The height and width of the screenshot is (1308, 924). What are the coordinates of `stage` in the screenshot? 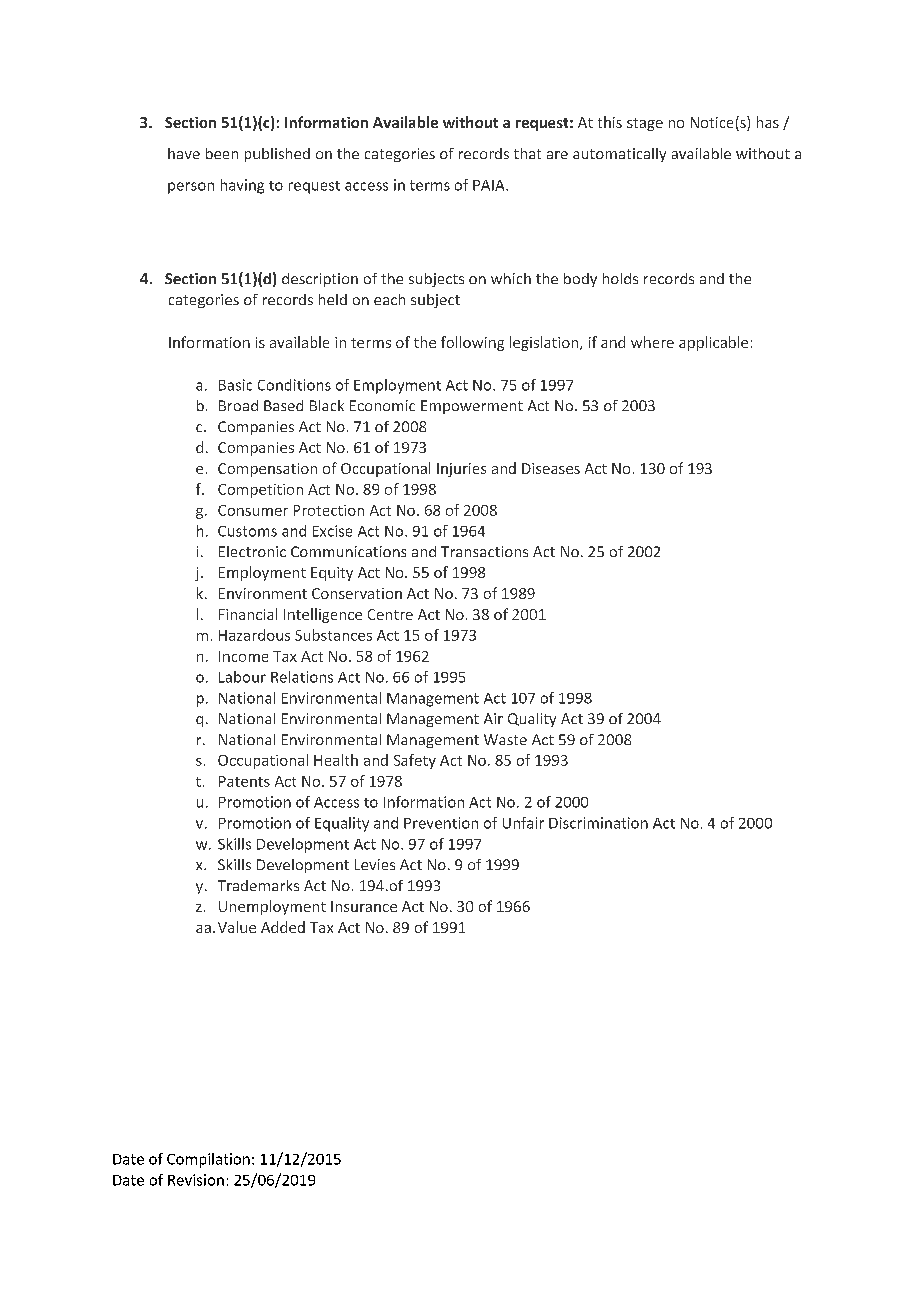 It's located at (645, 124).
